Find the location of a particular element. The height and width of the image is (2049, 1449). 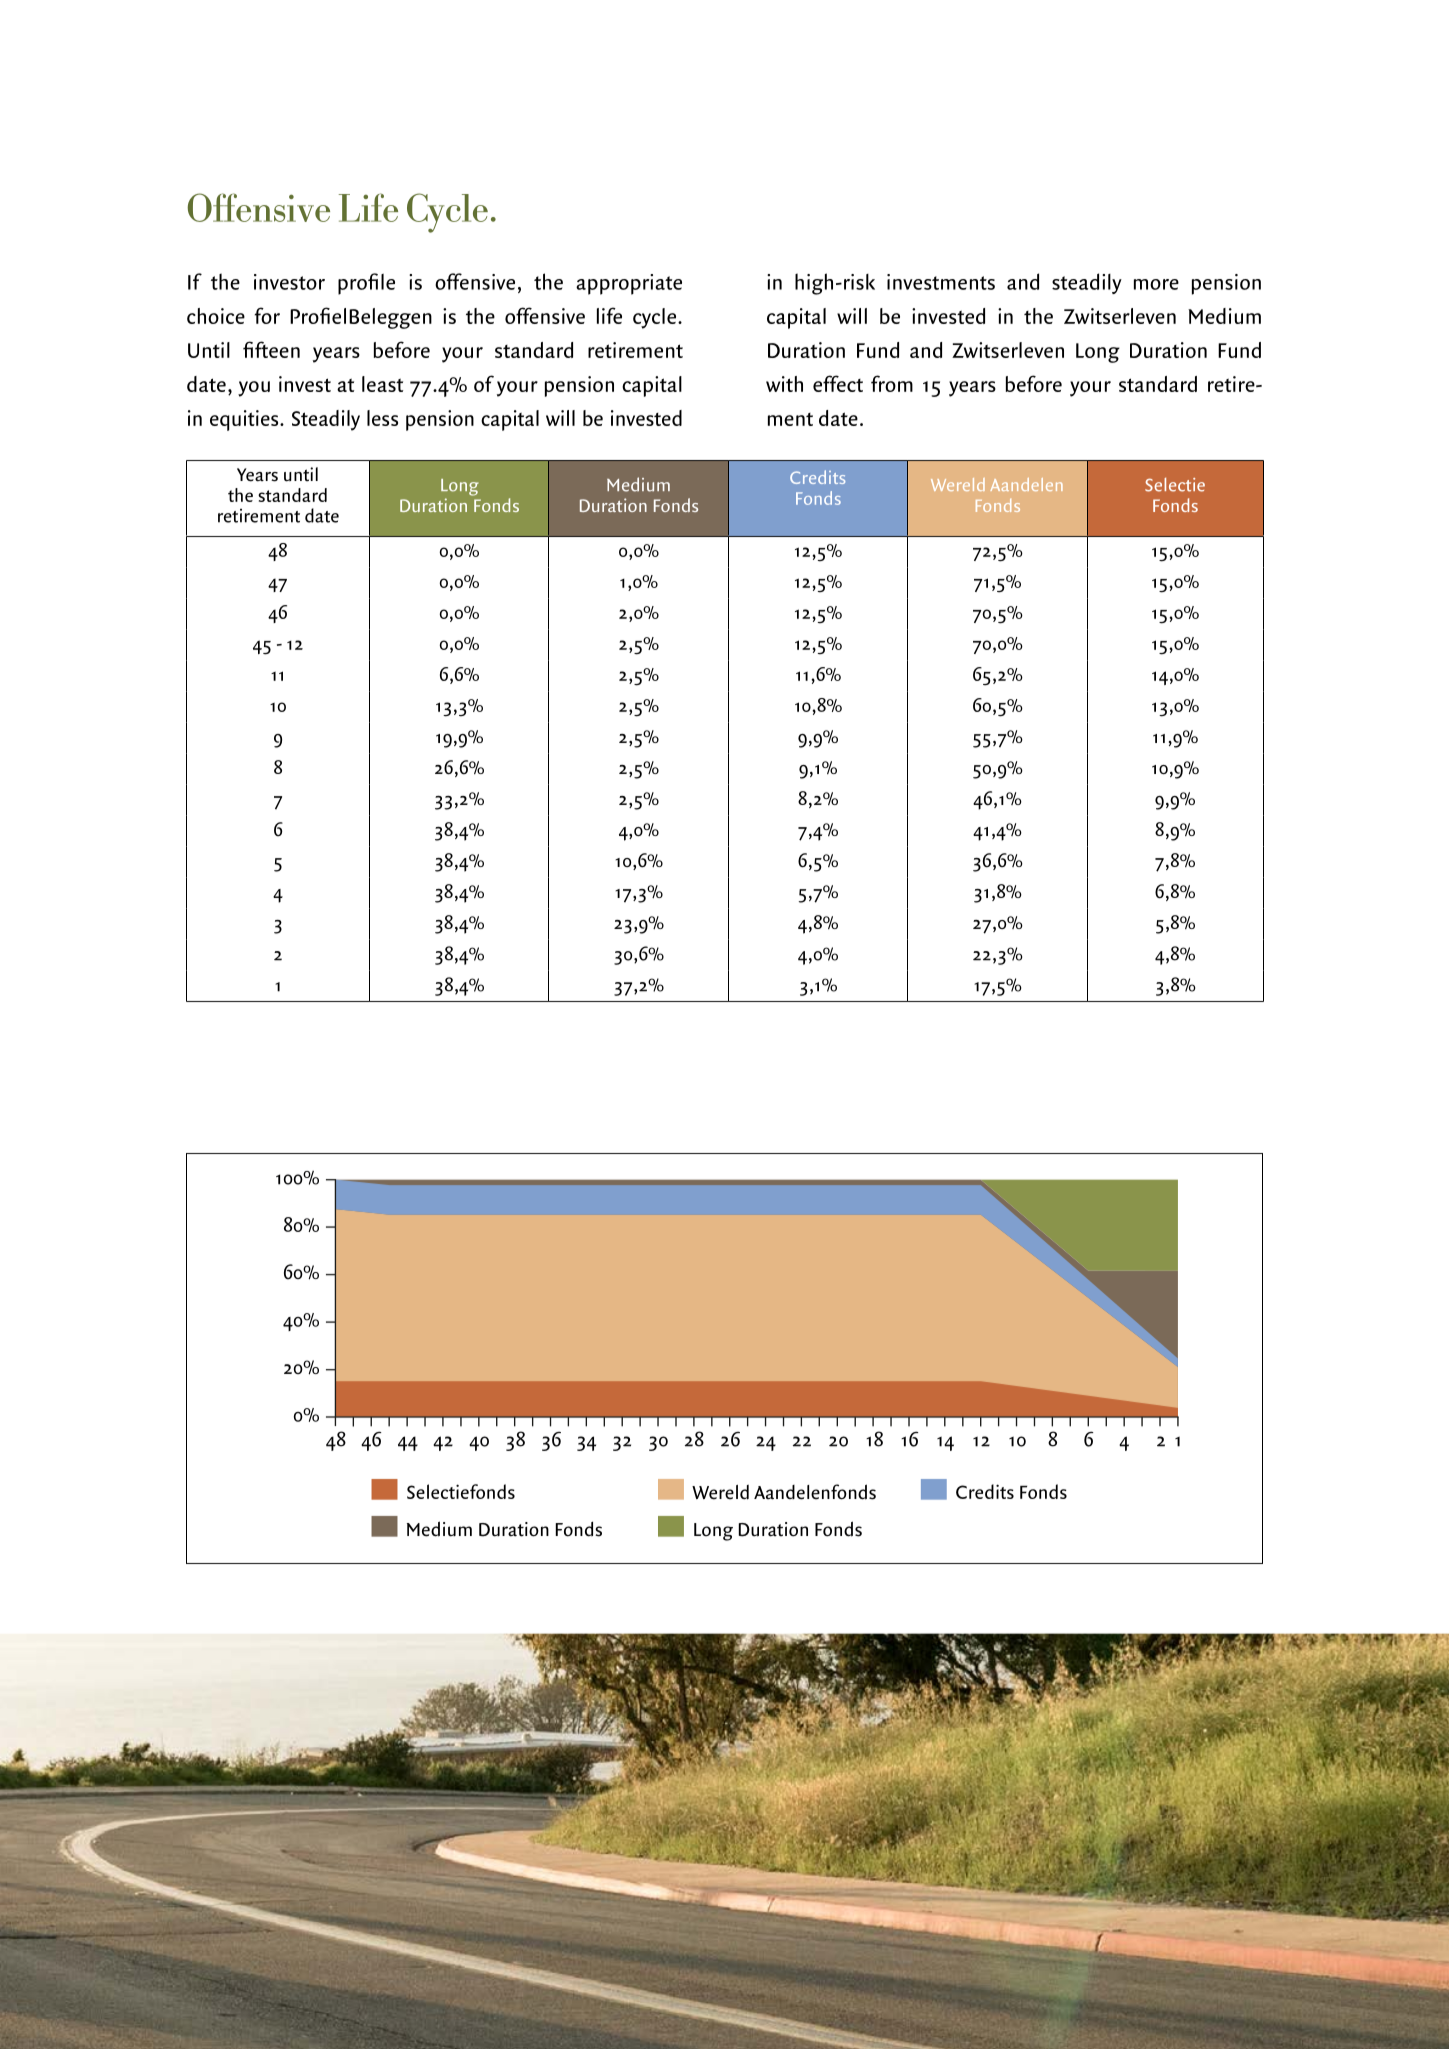

from is located at coordinates (892, 383).
